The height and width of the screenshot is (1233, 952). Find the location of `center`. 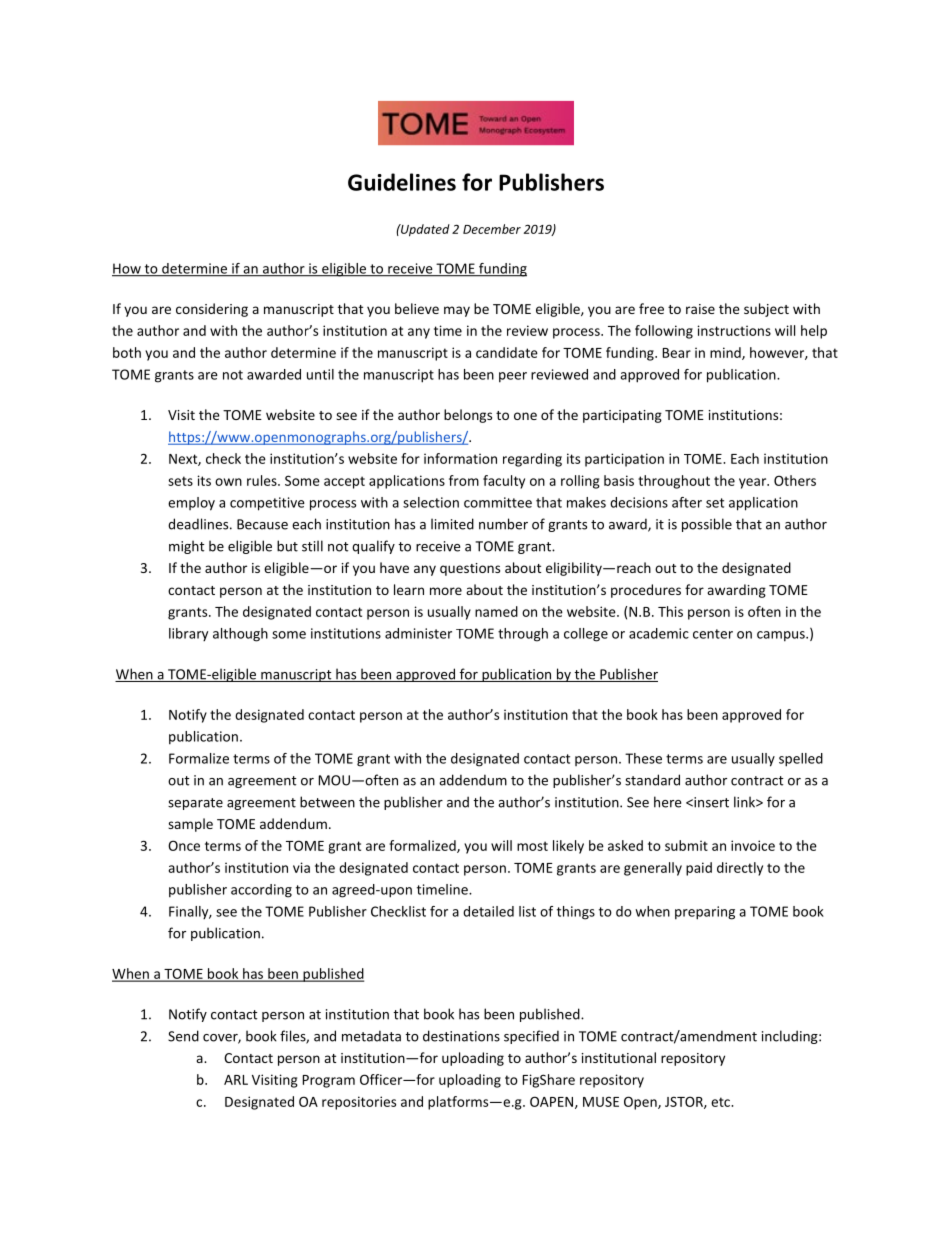

center is located at coordinates (713, 634).
